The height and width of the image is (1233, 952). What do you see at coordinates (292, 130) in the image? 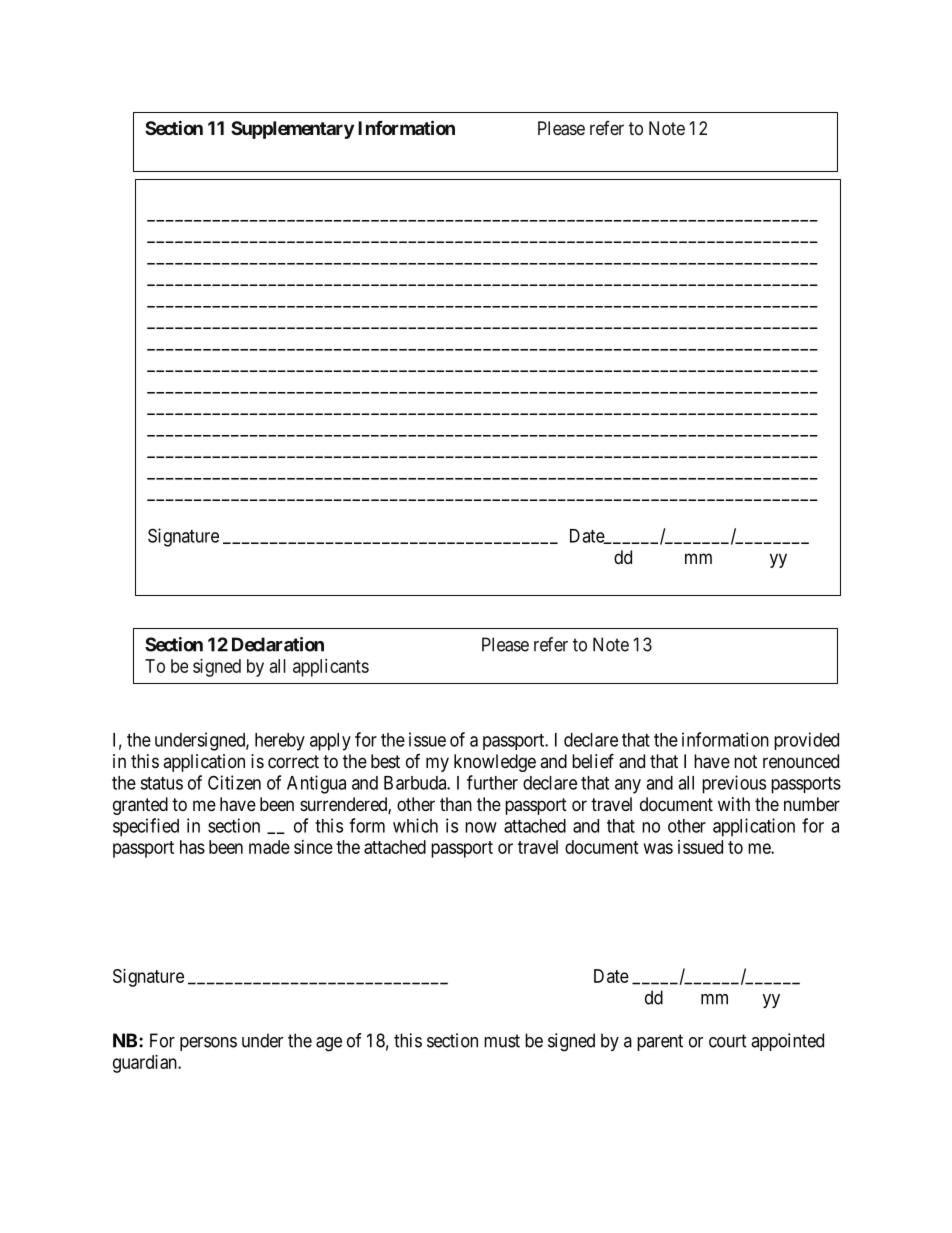
I see `Supplementary` at bounding box center [292, 130].
